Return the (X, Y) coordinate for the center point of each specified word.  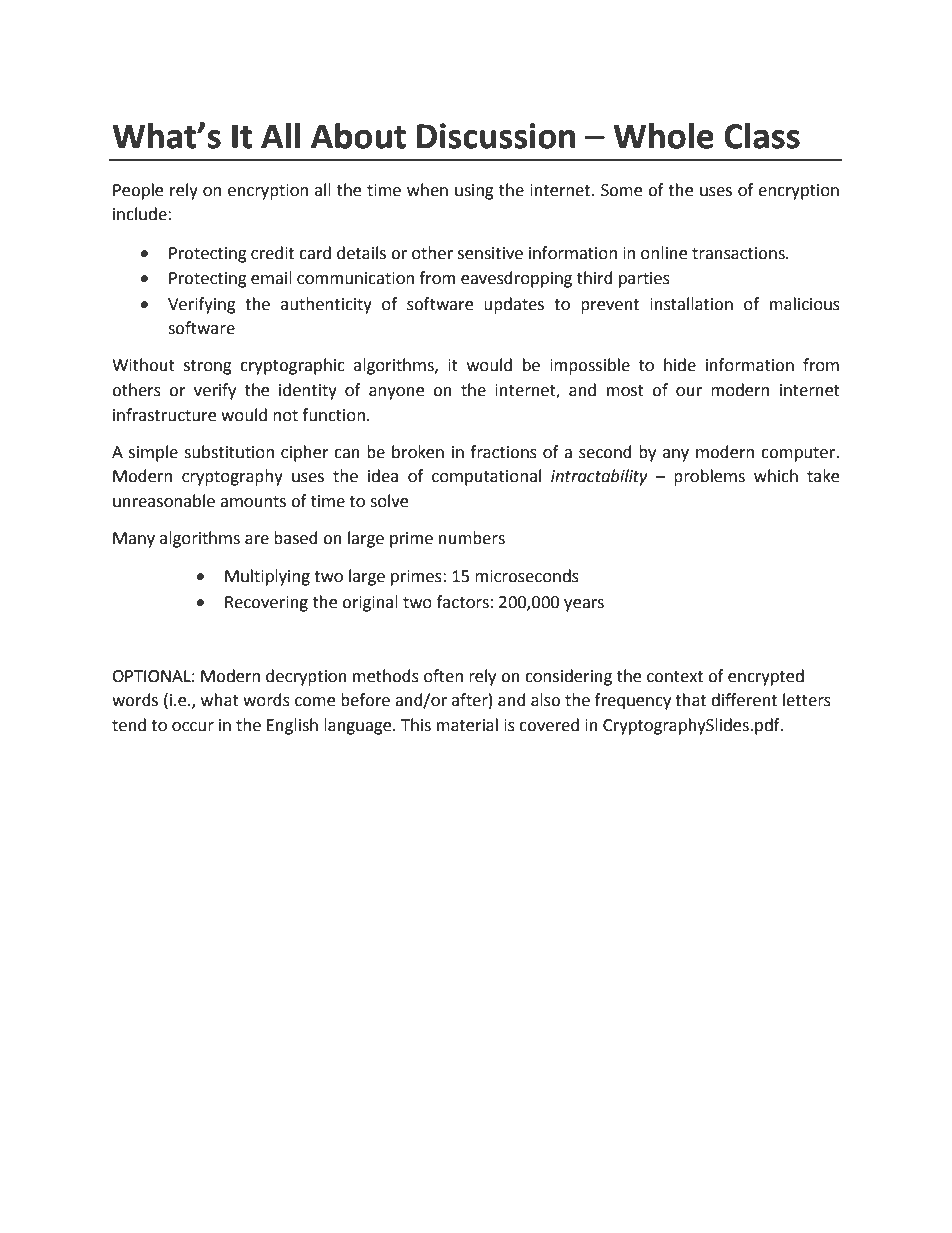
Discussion (496, 136)
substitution (229, 452)
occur (193, 727)
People (138, 191)
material (467, 725)
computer (799, 454)
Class (762, 136)
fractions (503, 452)
